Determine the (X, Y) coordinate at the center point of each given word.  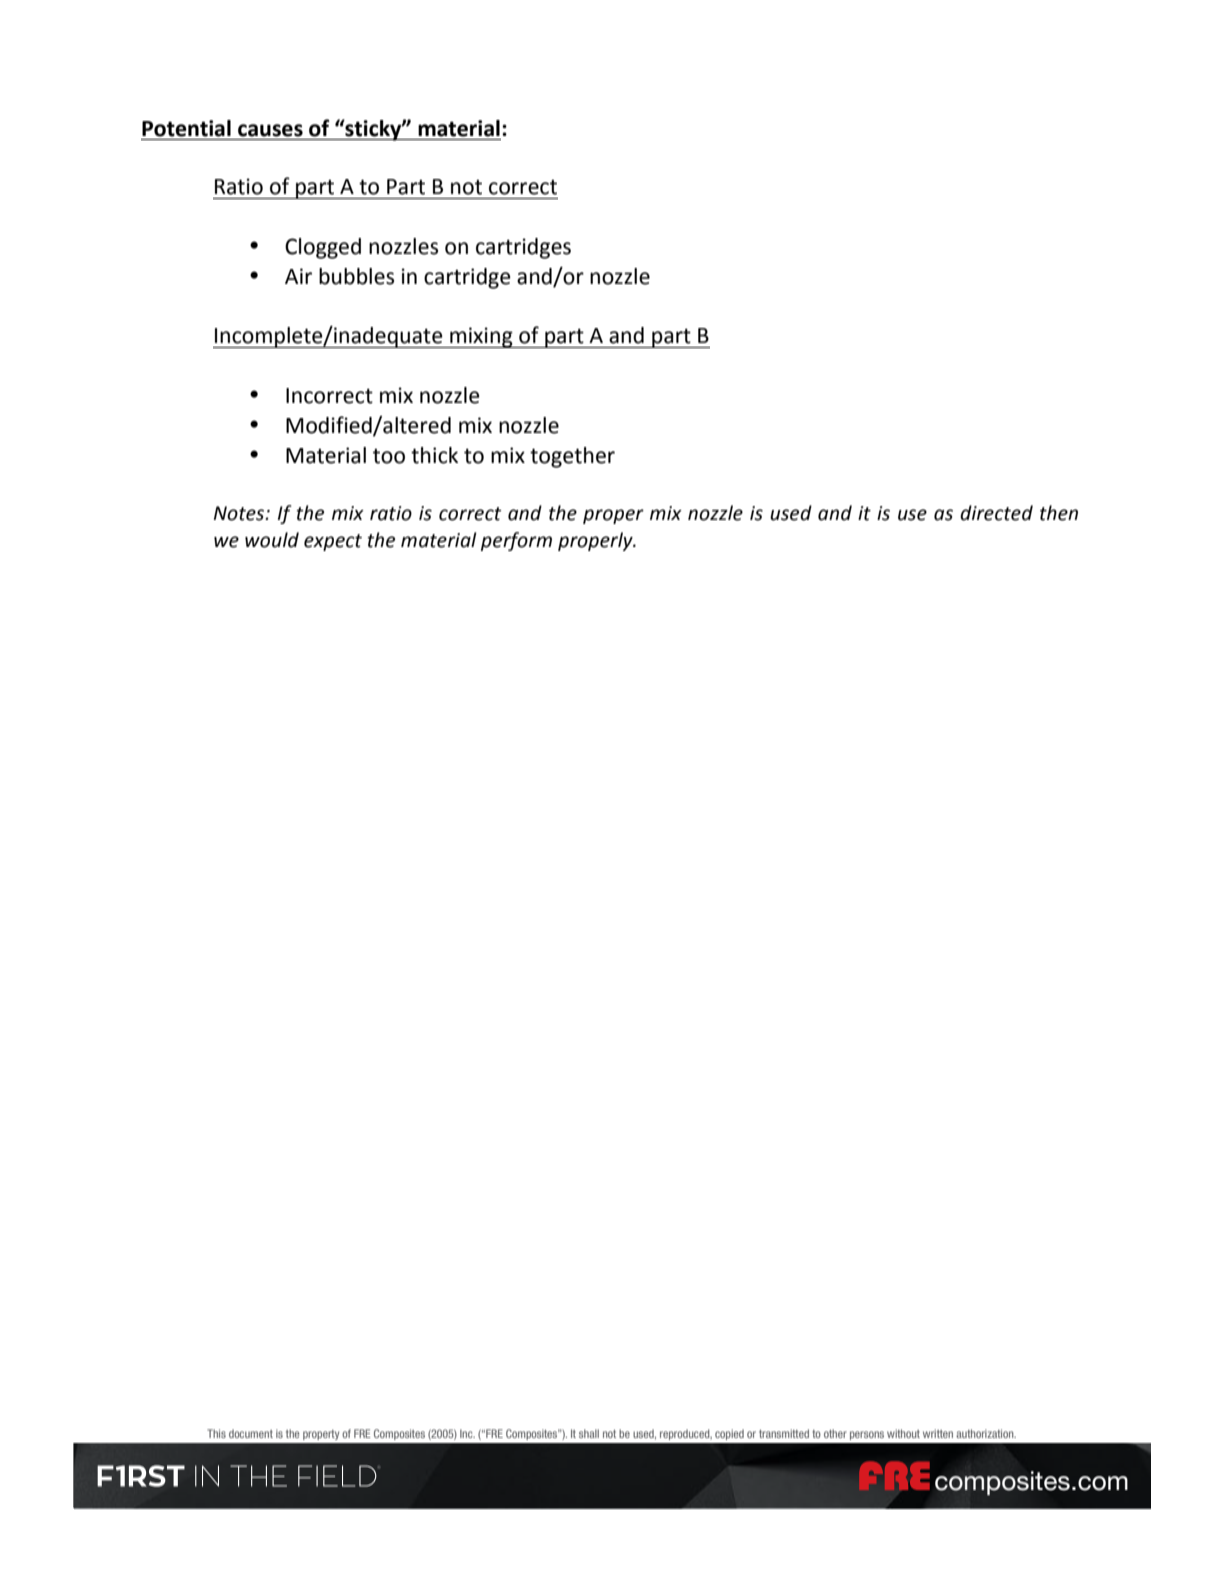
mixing (481, 337)
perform (516, 541)
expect (333, 542)
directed (996, 513)
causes (270, 130)
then (1059, 513)
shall (589, 1433)
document (251, 1433)
